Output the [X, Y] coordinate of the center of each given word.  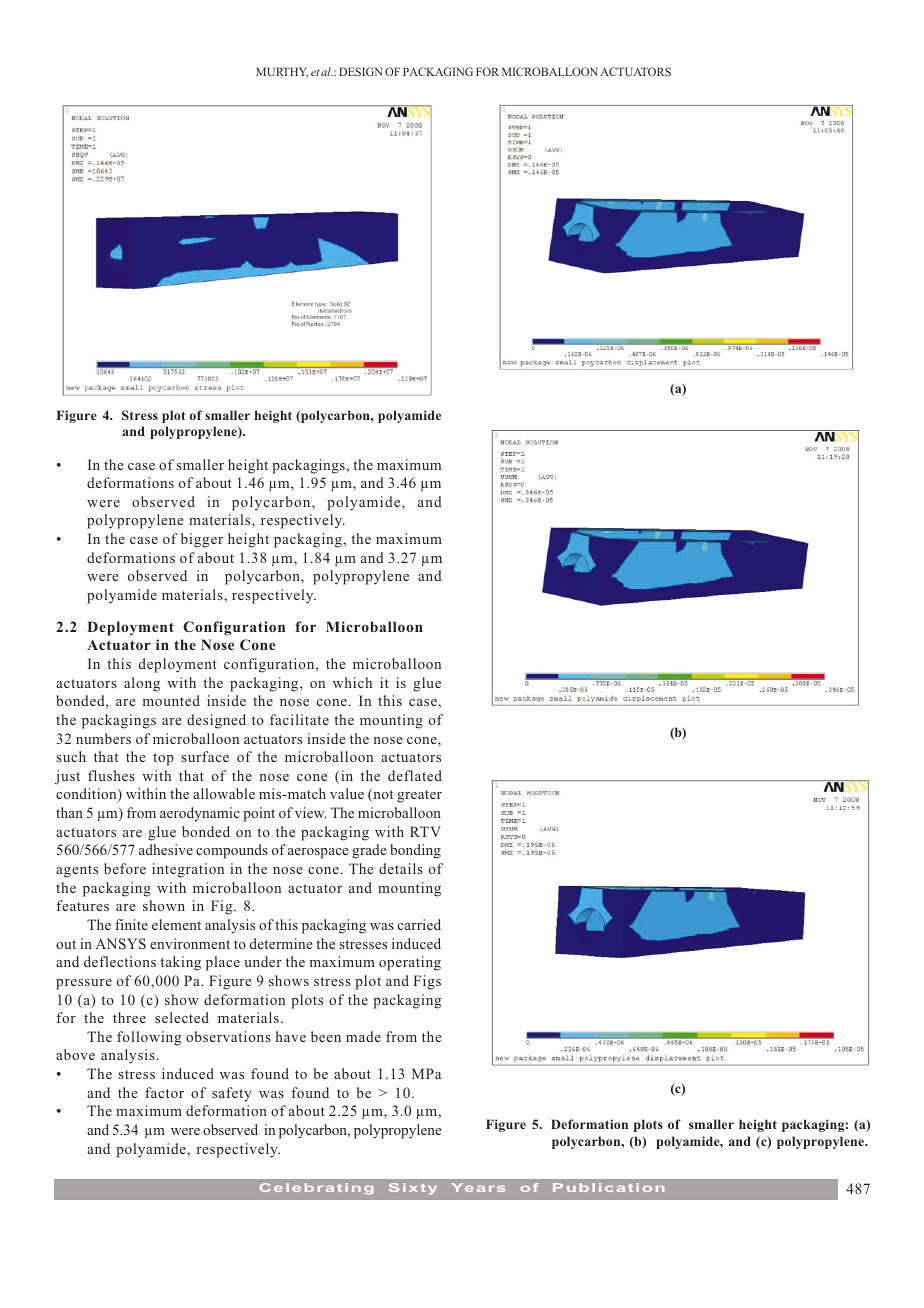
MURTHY [282, 72]
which [352, 682]
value [347, 793]
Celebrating [317, 1189]
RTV [425, 831]
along [142, 684]
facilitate [299, 719]
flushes [111, 775]
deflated [415, 775]
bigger [202, 540]
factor [164, 1092]
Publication [608, 1187]
